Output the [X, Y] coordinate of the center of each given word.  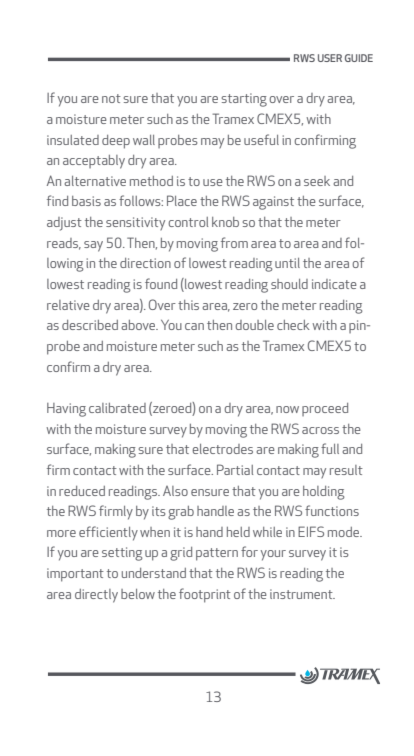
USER [330, 58]
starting [244, 100]
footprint [205, 595]
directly [96, 596]
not [111, 98]
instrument [302, 594]
